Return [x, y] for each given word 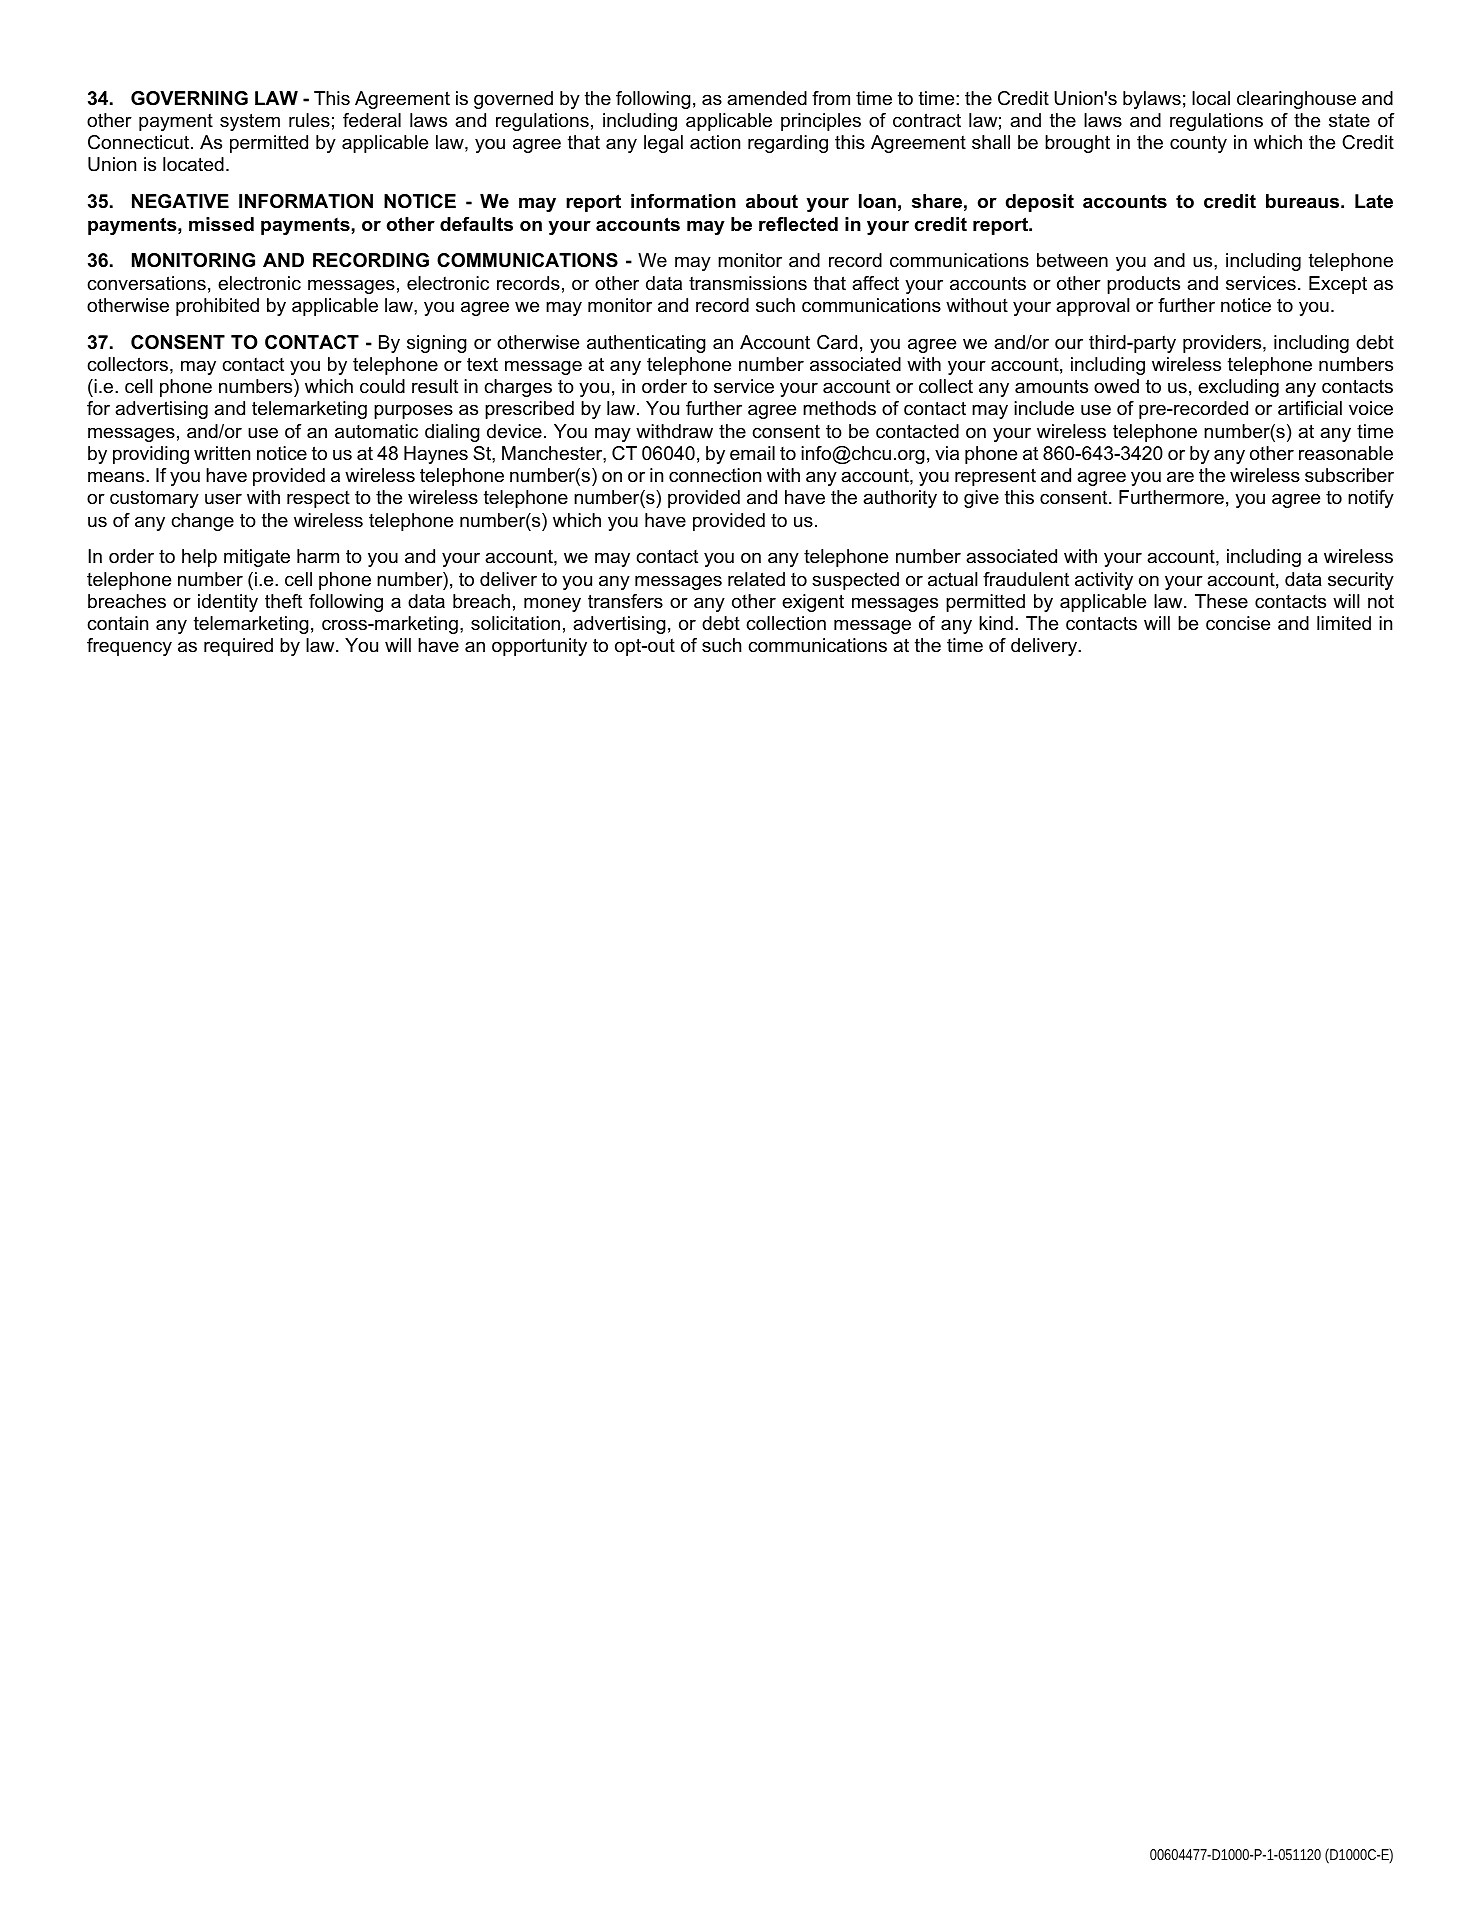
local [1211, 98]
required [238, 647]
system [250, 122]
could [382, 386]
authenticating [646, 344]
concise [1238, 623]
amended [767, 98]
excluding [1238, 388]
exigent [813, 603]
